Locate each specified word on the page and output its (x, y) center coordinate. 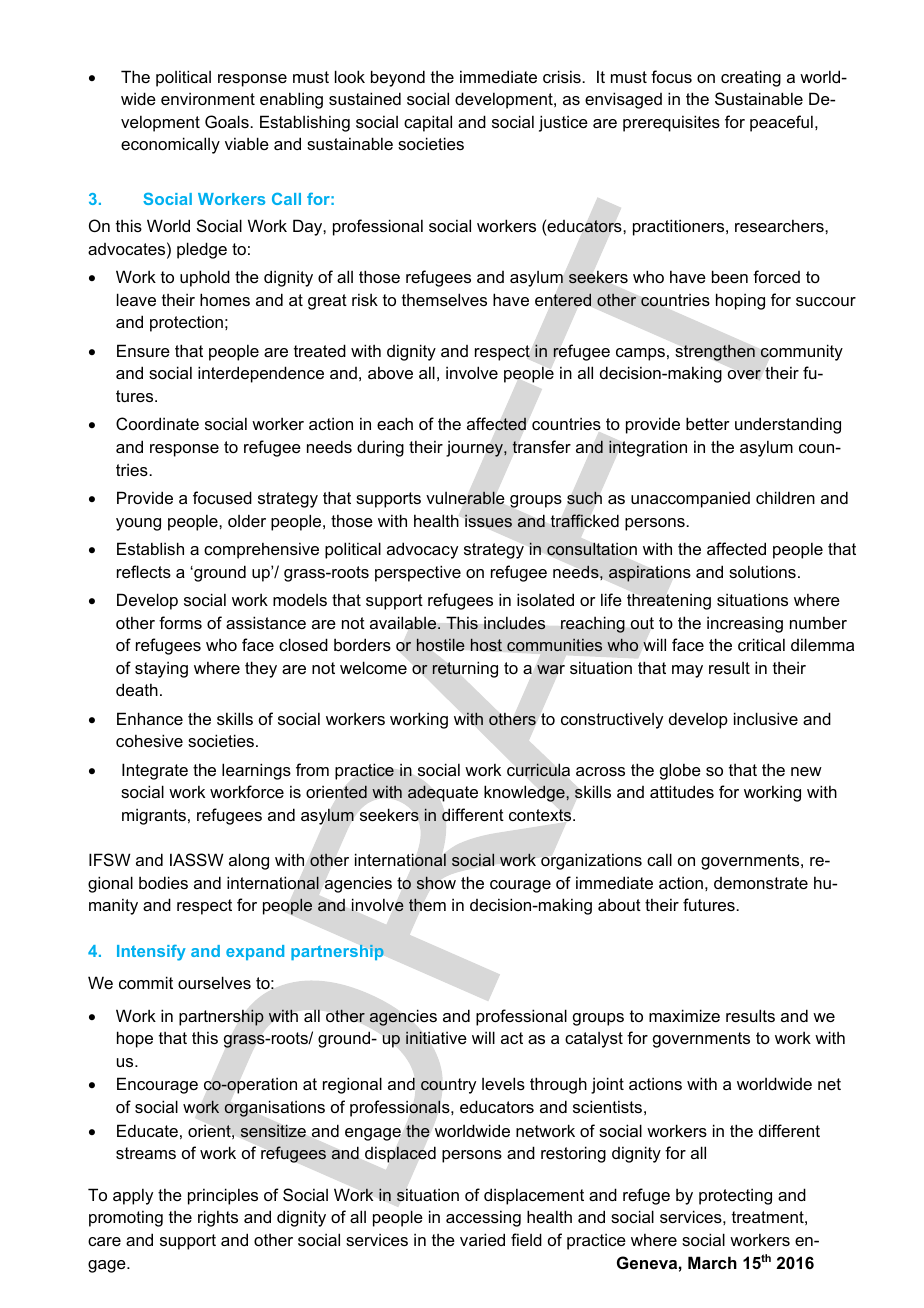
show (436, 883)
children (785, 497)
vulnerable (465, 498)
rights (218, 1218)
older (247, 520)
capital (428, 123)
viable (247, 143)
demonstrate (761, 883)
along (249, 861)
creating (751, 78)
